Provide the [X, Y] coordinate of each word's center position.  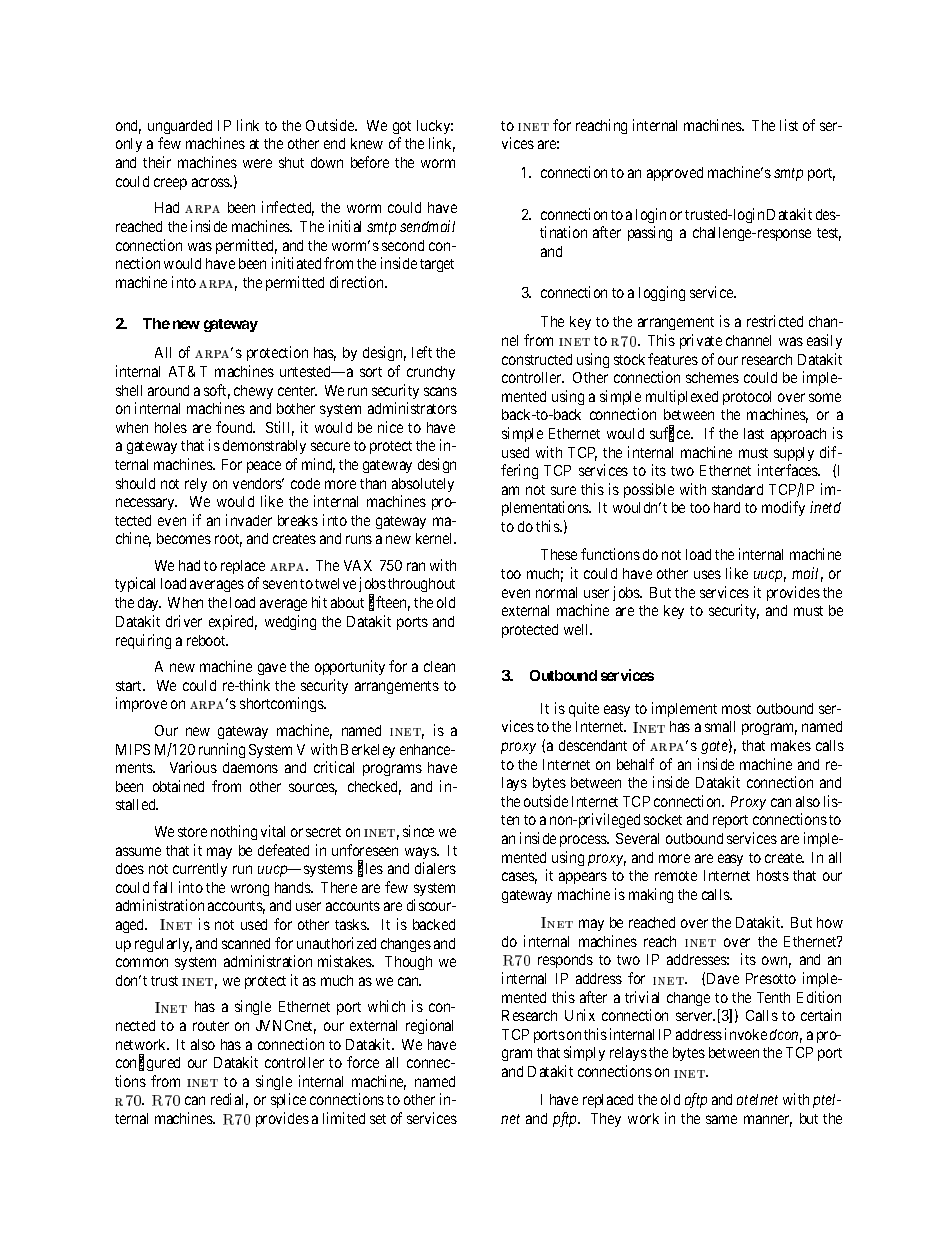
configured [148, 1063]
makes [791, 745]
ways [421, 853]
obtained [178, 786]
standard [737, 489]
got [402, 127]
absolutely [423, 485]
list [789, 125]
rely [196, 485]
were [257, 163]
